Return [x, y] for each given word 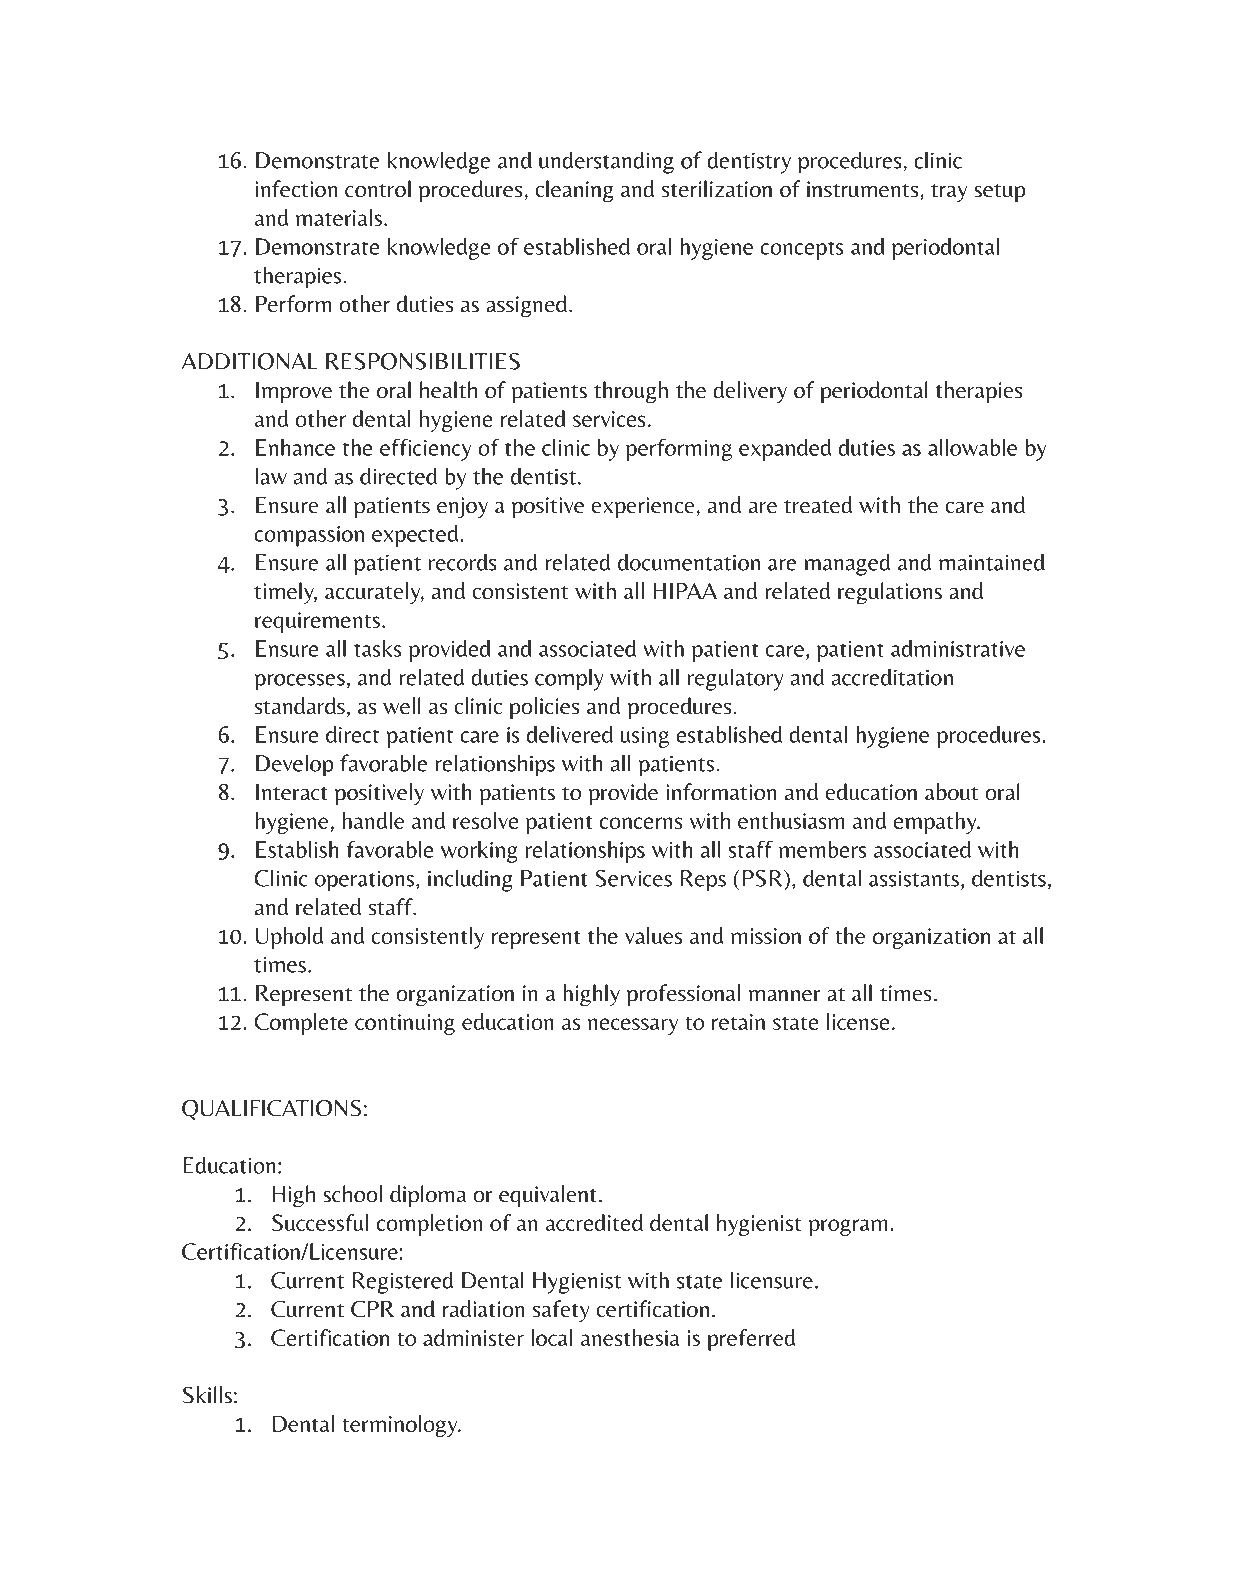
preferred [751, 1340]
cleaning [574, 191]
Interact [292, 792]
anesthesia [630, 1337]
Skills [207, 1395]
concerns [641, 823]
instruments [864, 190]
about [951, 792]
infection [296, 189]
